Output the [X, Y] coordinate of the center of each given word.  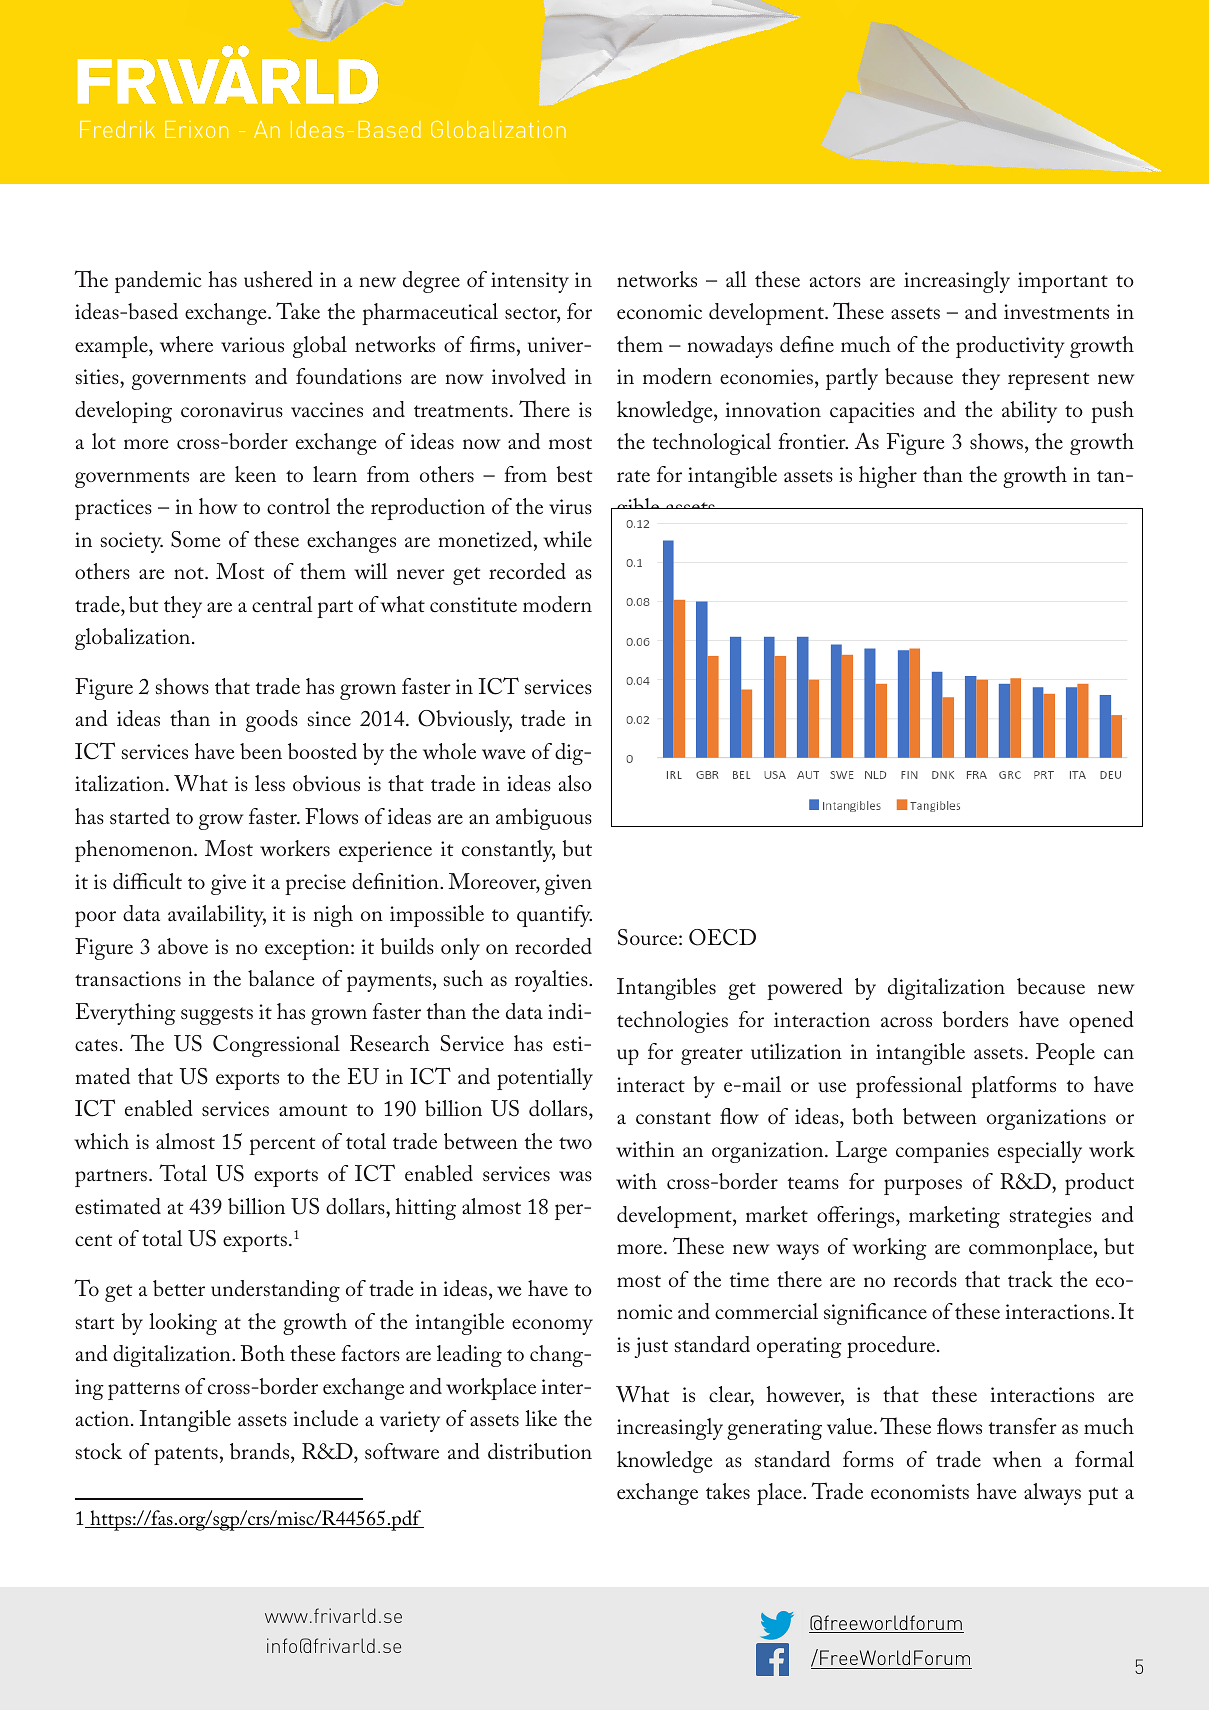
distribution [540, 1451]
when [1017, 1459]
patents [186, 1456]
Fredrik [117, 129]
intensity [530, 282]
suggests [217, 1016]
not [190, 573]
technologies [672, 1022]
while [568, 539]
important [1063, 282]
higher [888, 477]
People [1065, 1054]
